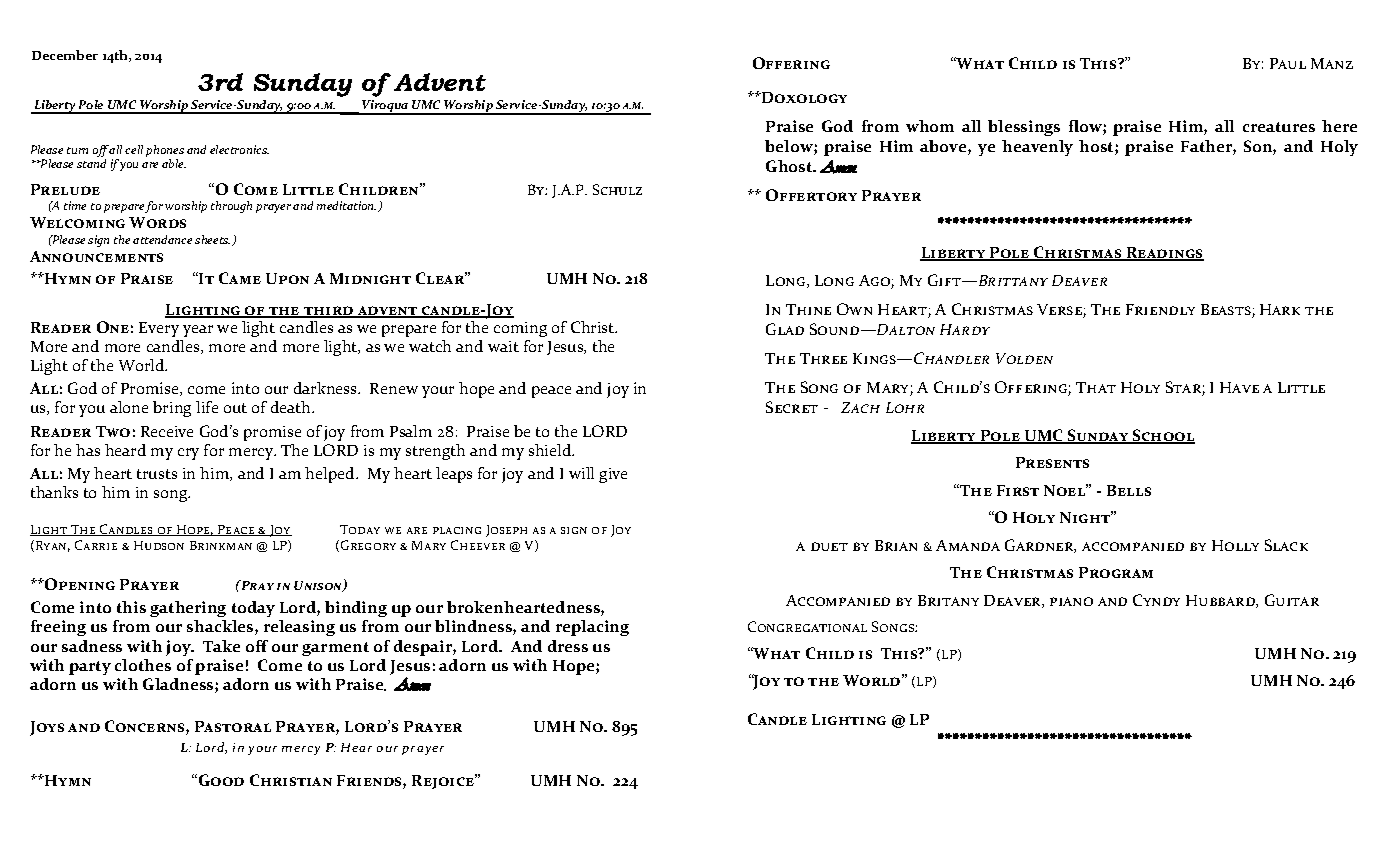  I want to click on Rejoice, so click(444, 781).
